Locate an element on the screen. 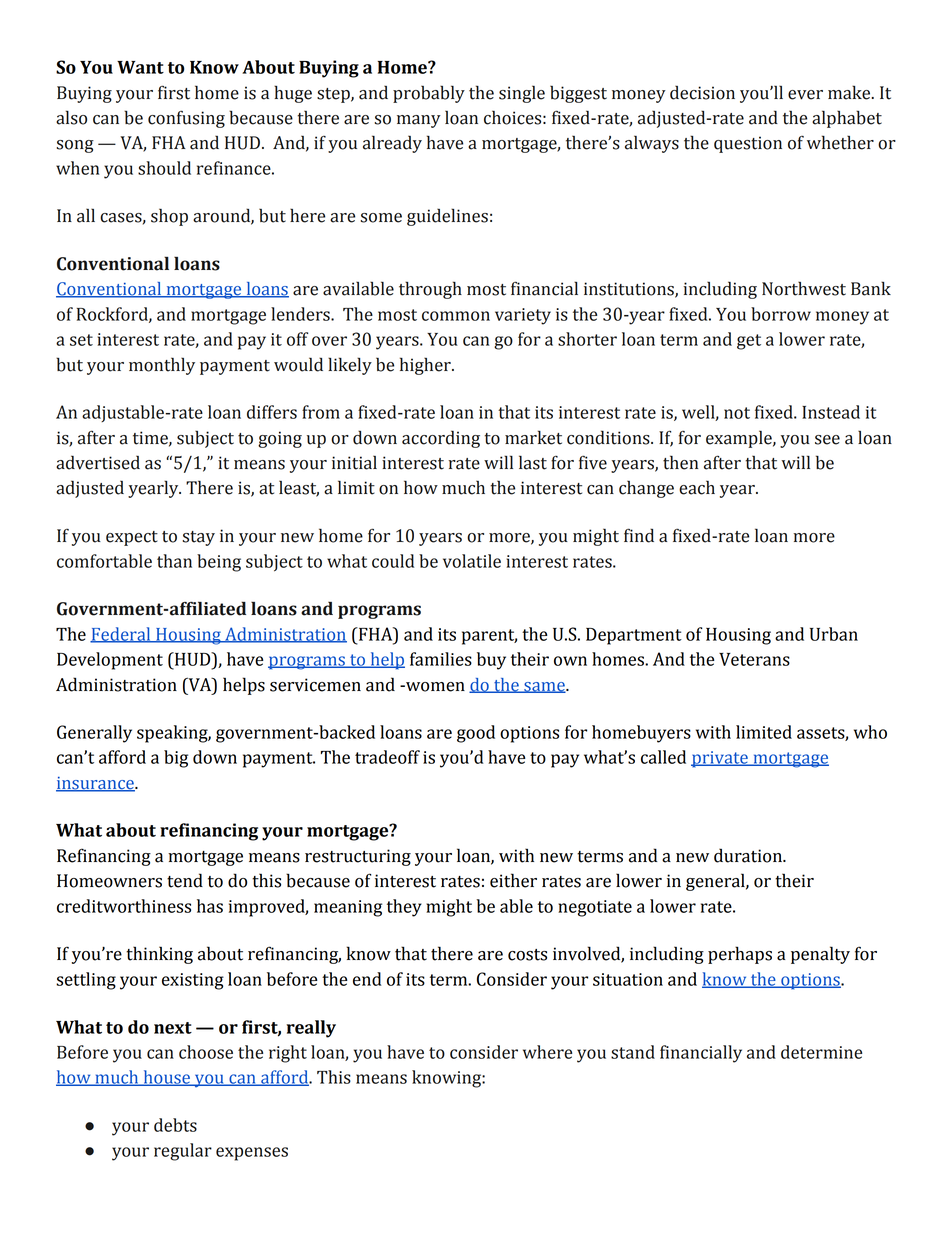 The width and height of the screenshot is (952, 1233). probably is located at coordinates (429, 94).
